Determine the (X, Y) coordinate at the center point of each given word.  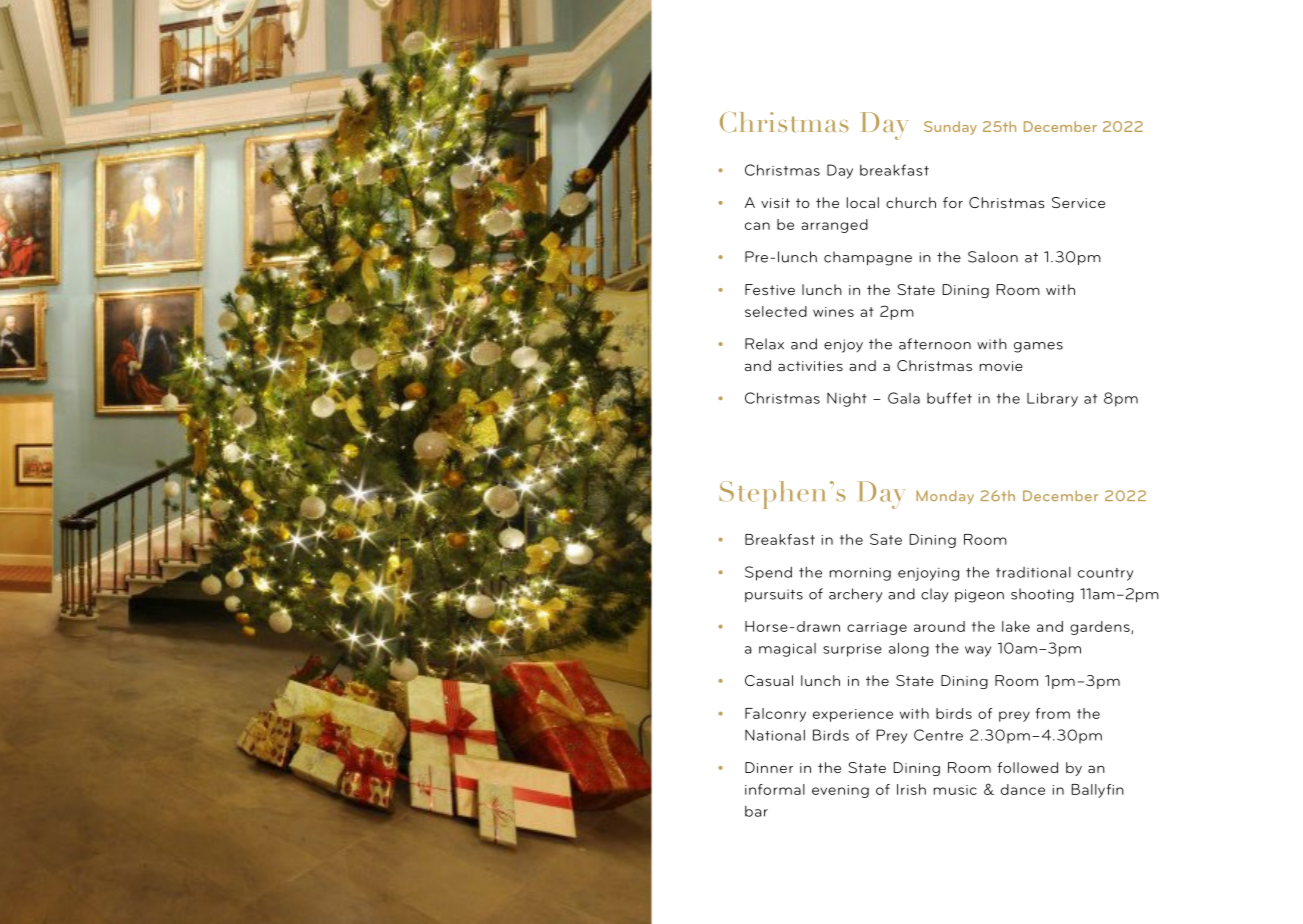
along (909, 649)
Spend (768, 573)
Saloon (993, 257)
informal (775, 789)
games (1038, 347)
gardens (1101, 628)
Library (1052, 399)
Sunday (950, 128)
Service (1078, 202)
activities (810, 366)
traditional (1033, 572)
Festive (770, 289)
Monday (945, 497)
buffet (949, 398)
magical (787, 650)
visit (775, 203)
